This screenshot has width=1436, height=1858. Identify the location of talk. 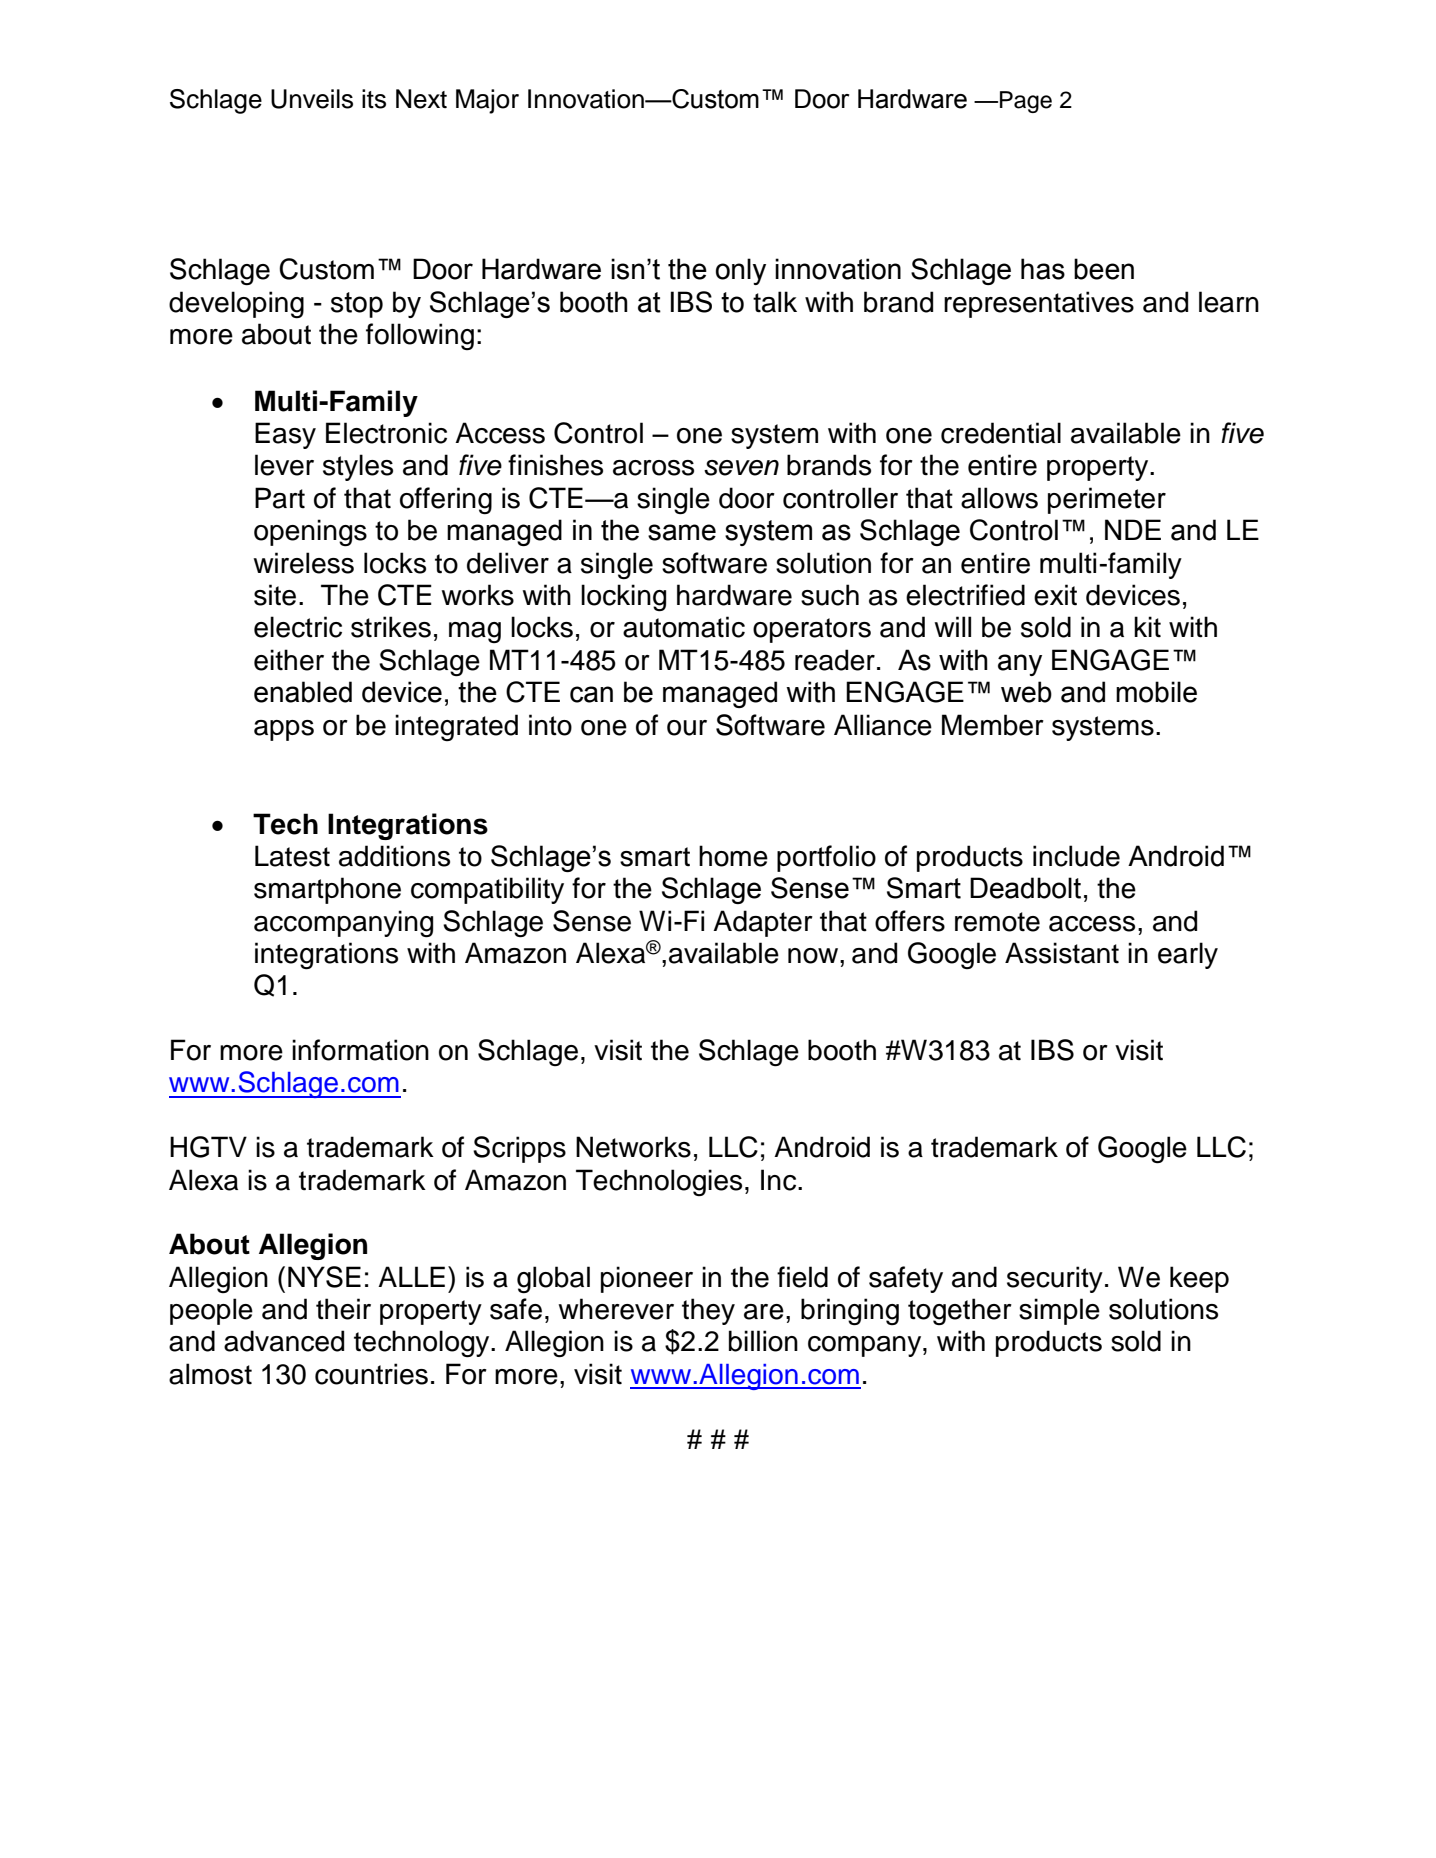
(775, 302).
